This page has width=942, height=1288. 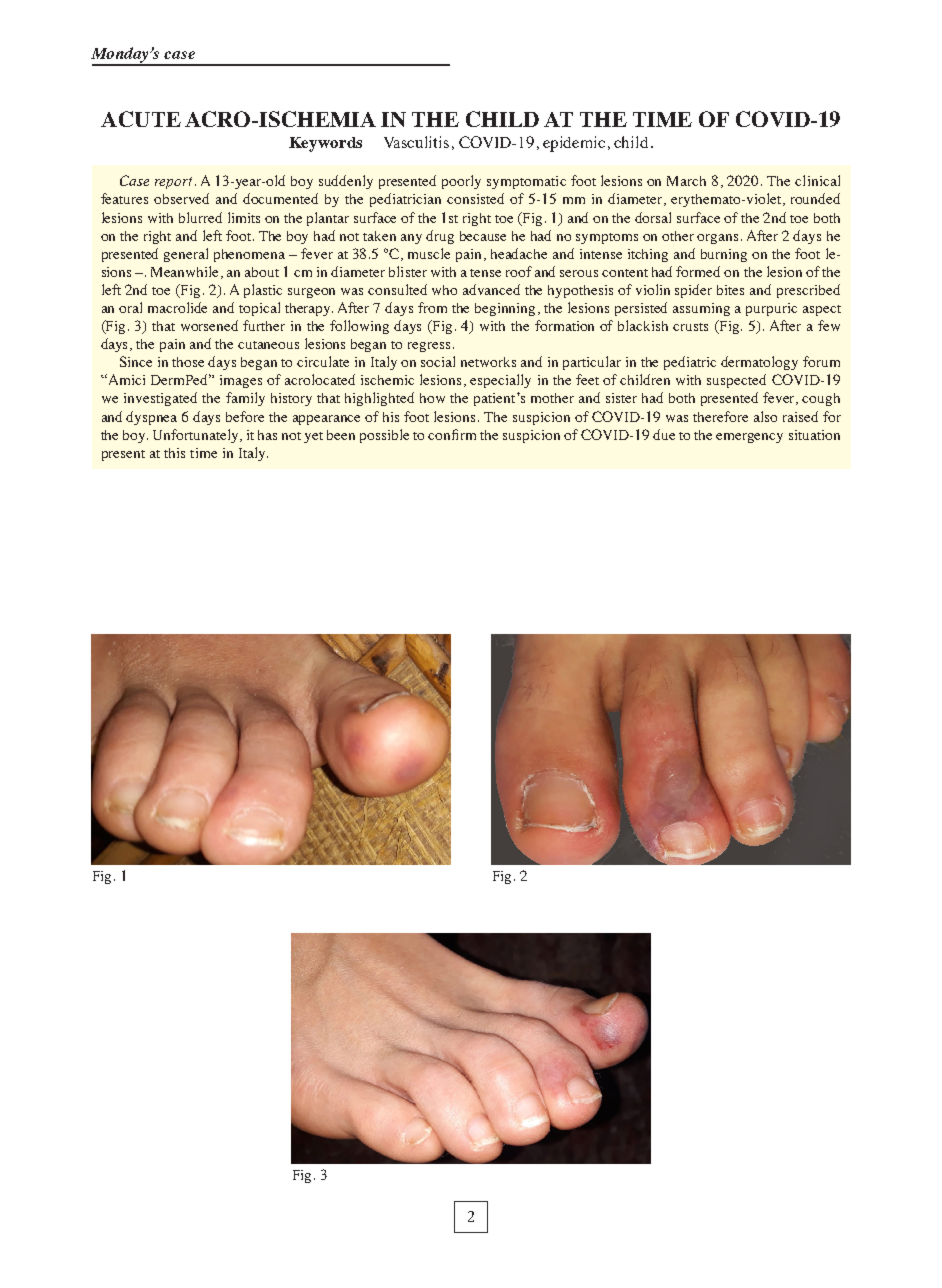 I want to click on plastic, so click(x=263, y=291).
